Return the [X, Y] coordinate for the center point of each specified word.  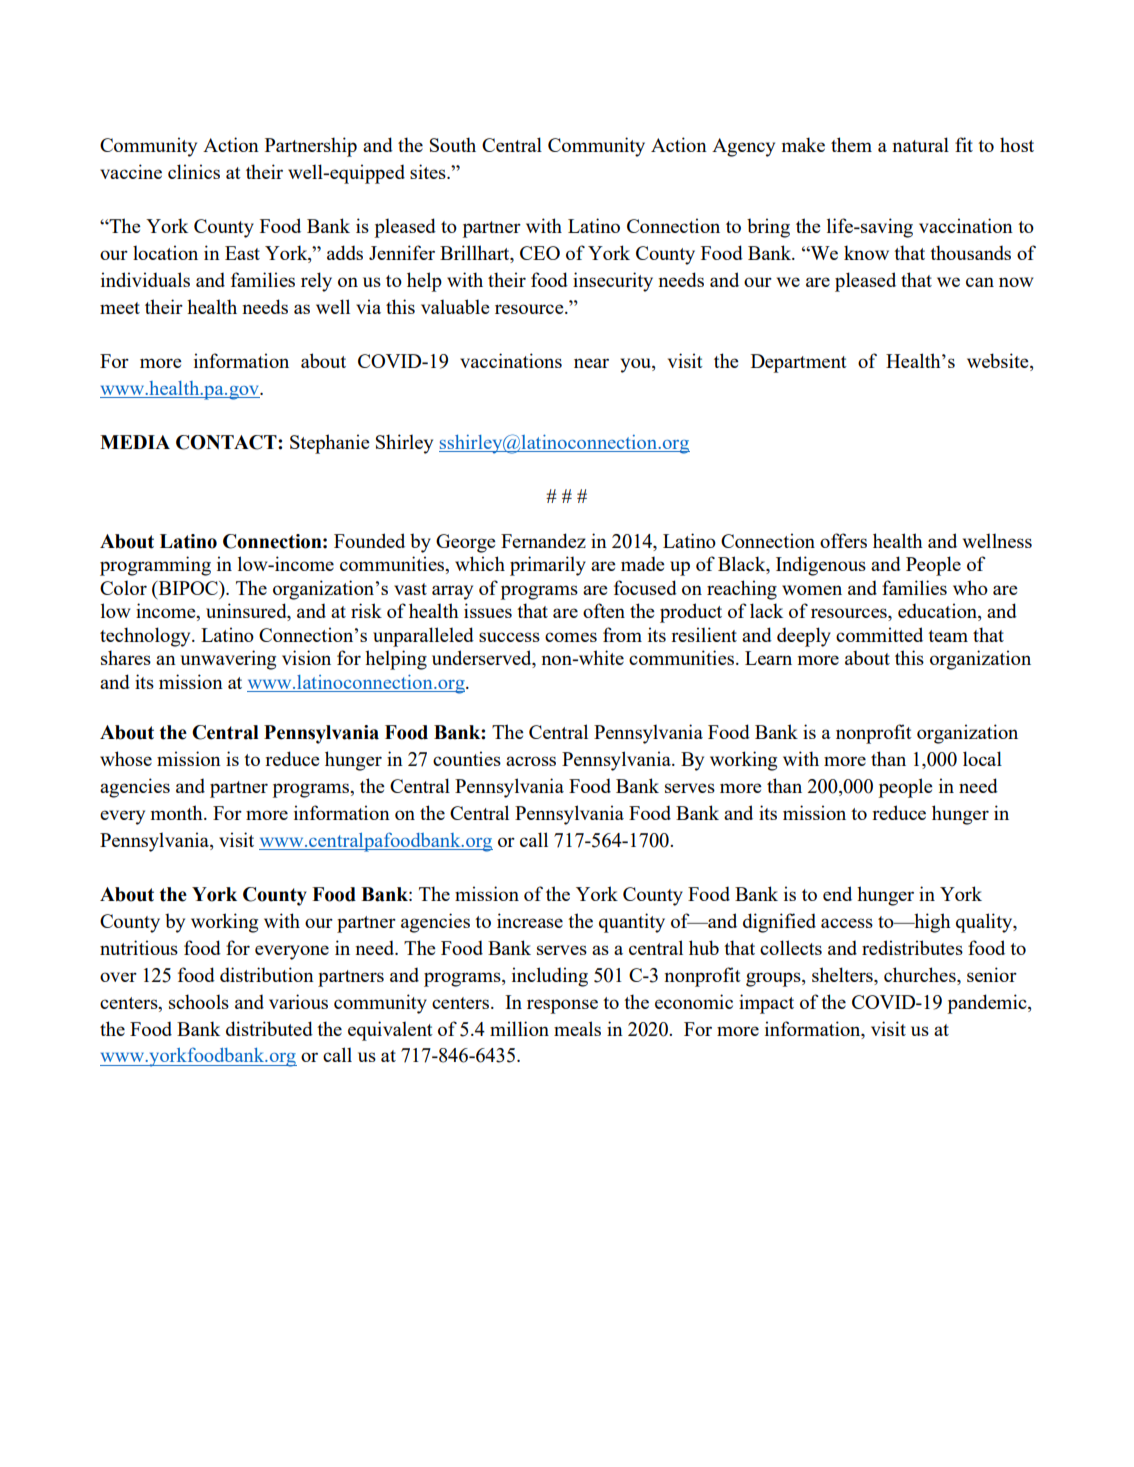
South [453, 144]
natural [920, 144]
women [812, 590]
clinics [194, 171]
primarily [548, 566]
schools [199, 1001]
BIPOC [188, 588]
